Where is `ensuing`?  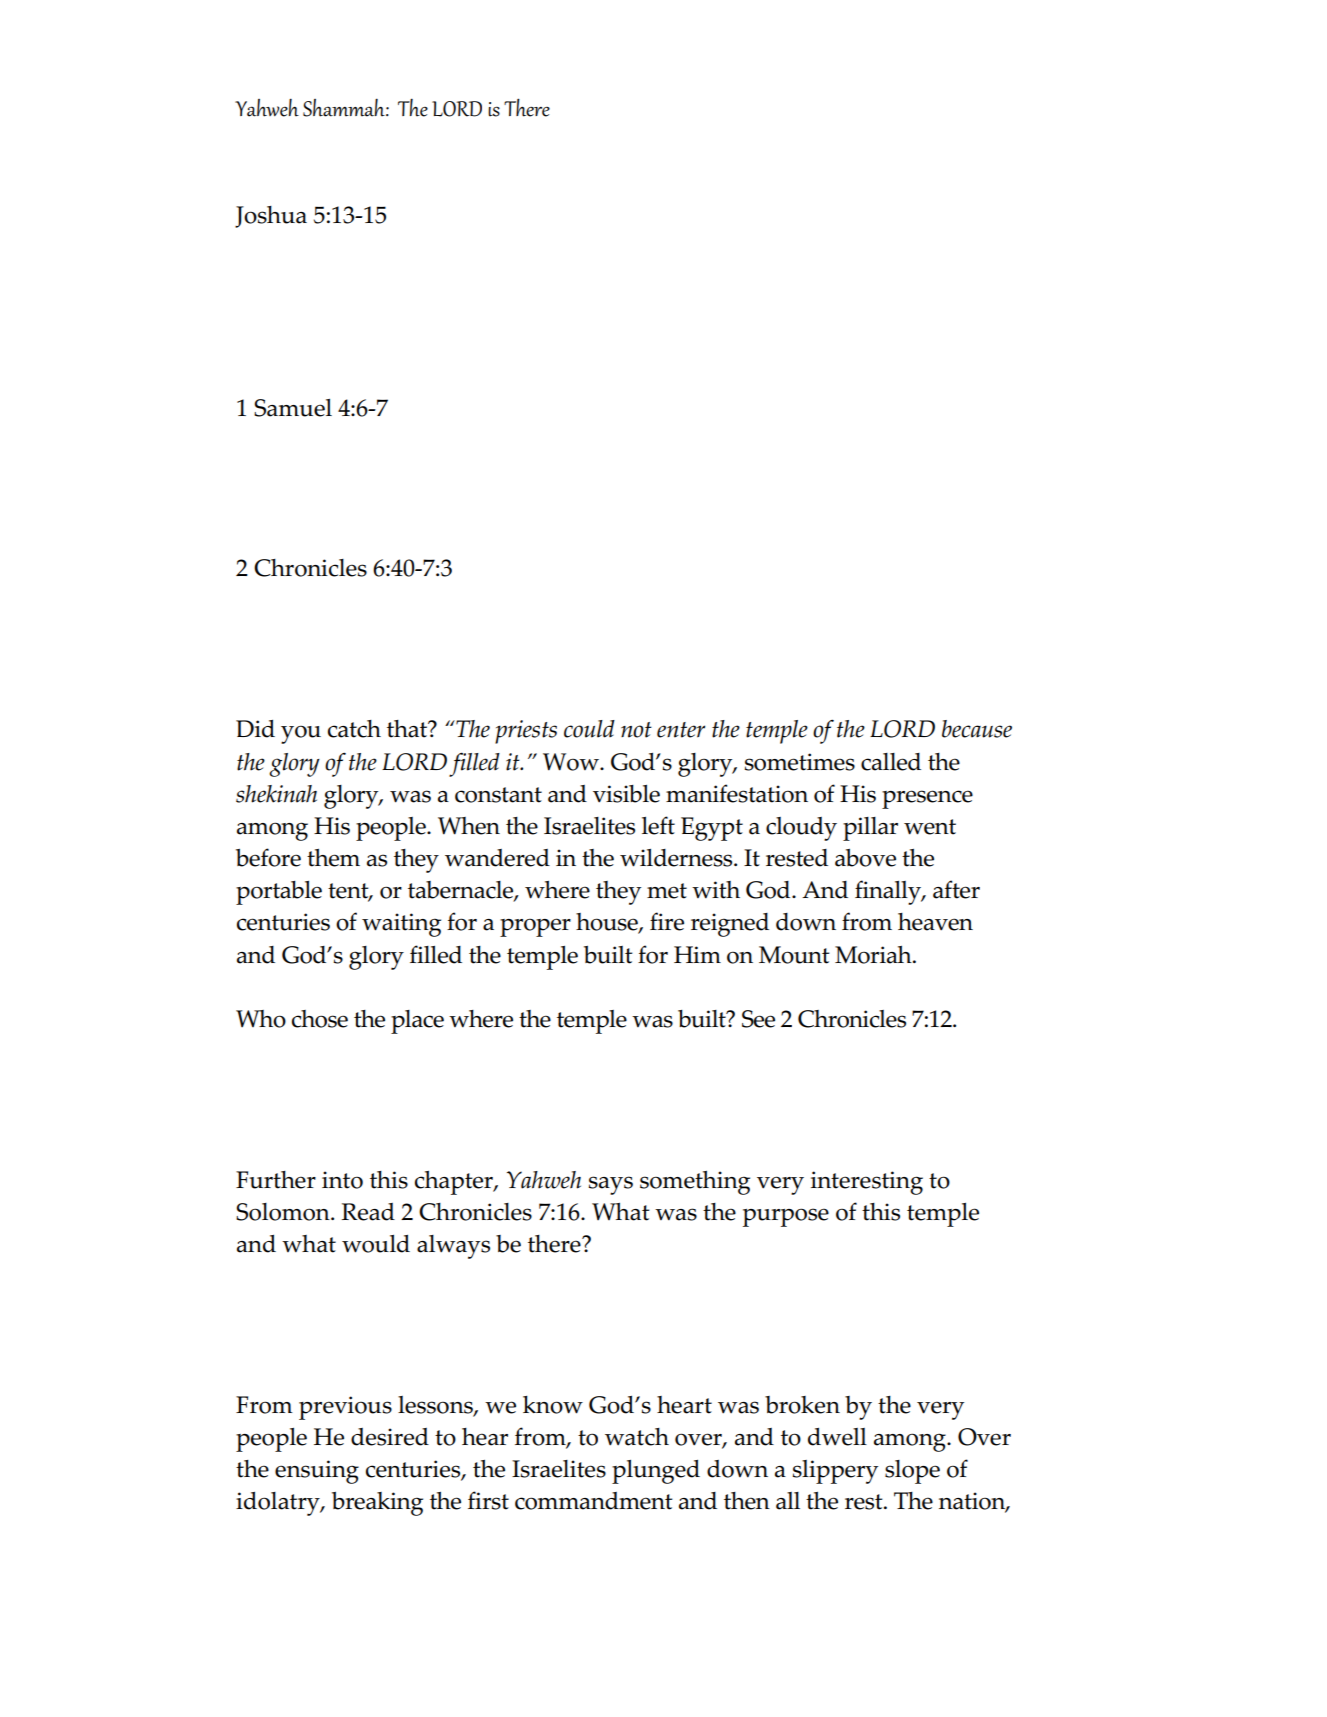 ensuing is located at coordinates (317, 1472).
